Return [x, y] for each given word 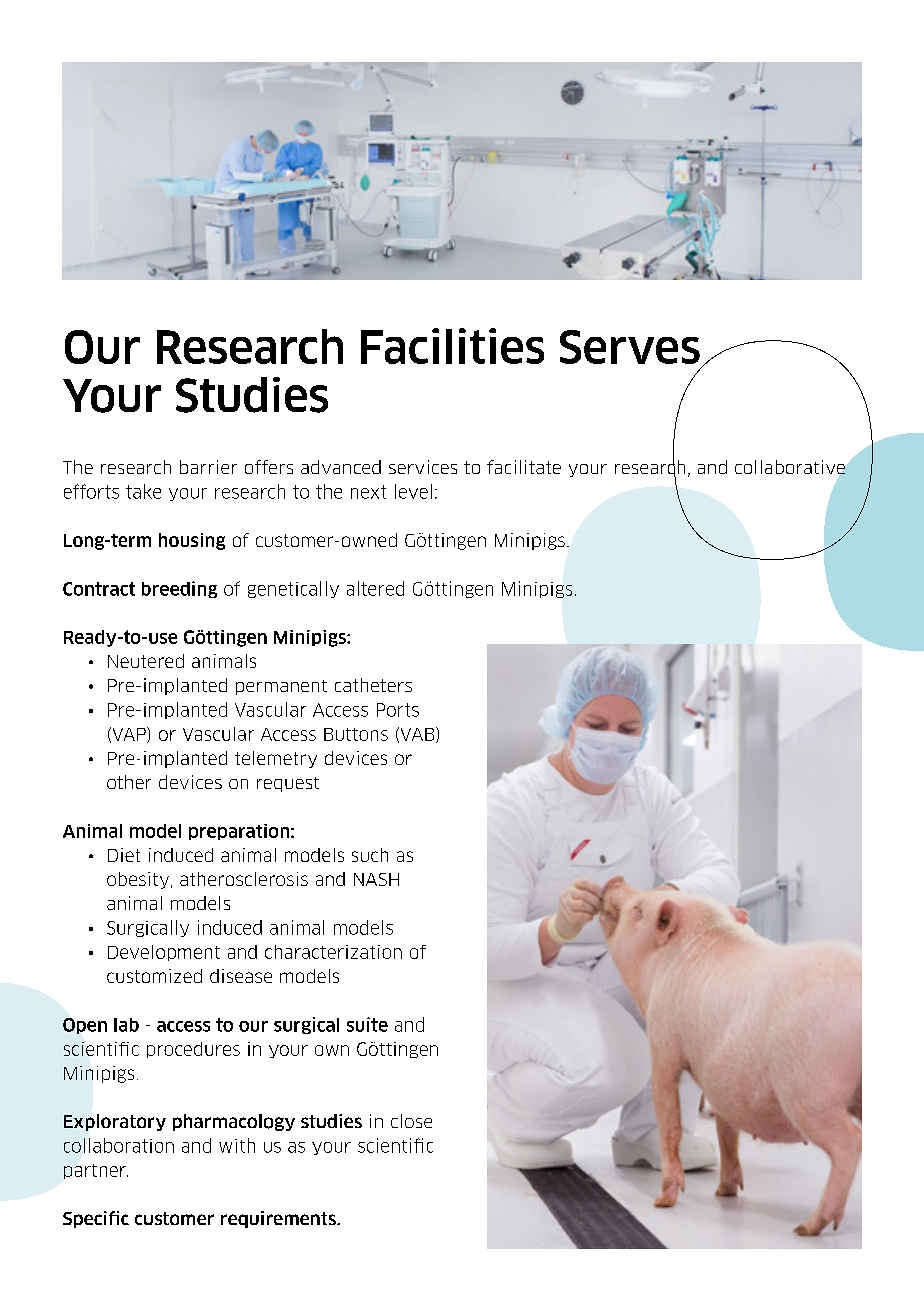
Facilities [452, 346]
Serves [630, 347]
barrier [208, 467]
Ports [398, 710]
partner [96, 1171]
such [370, 855]
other [129, 782]
